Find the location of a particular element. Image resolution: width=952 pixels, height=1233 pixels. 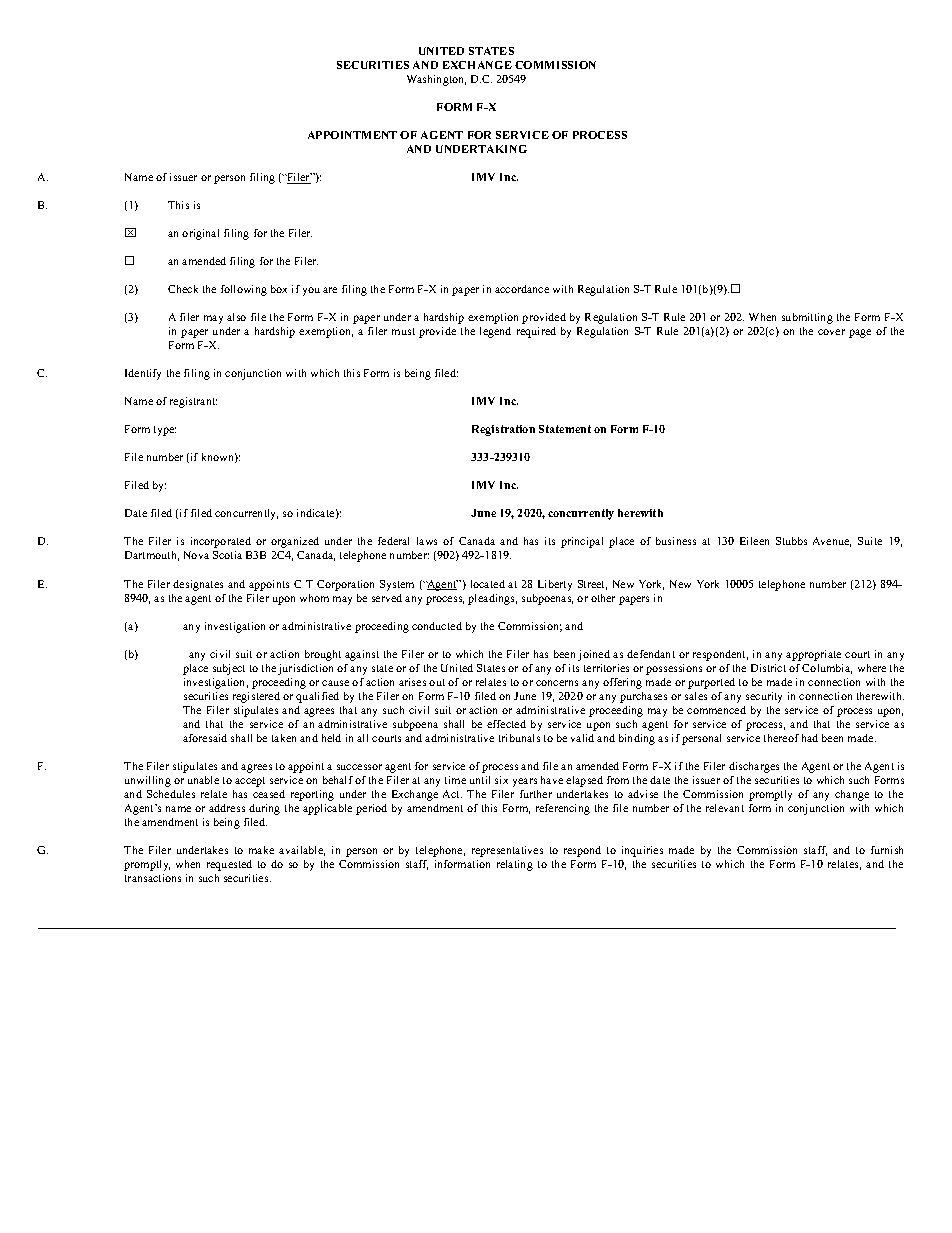

Stubbs is located at coordinates (791, 541).
